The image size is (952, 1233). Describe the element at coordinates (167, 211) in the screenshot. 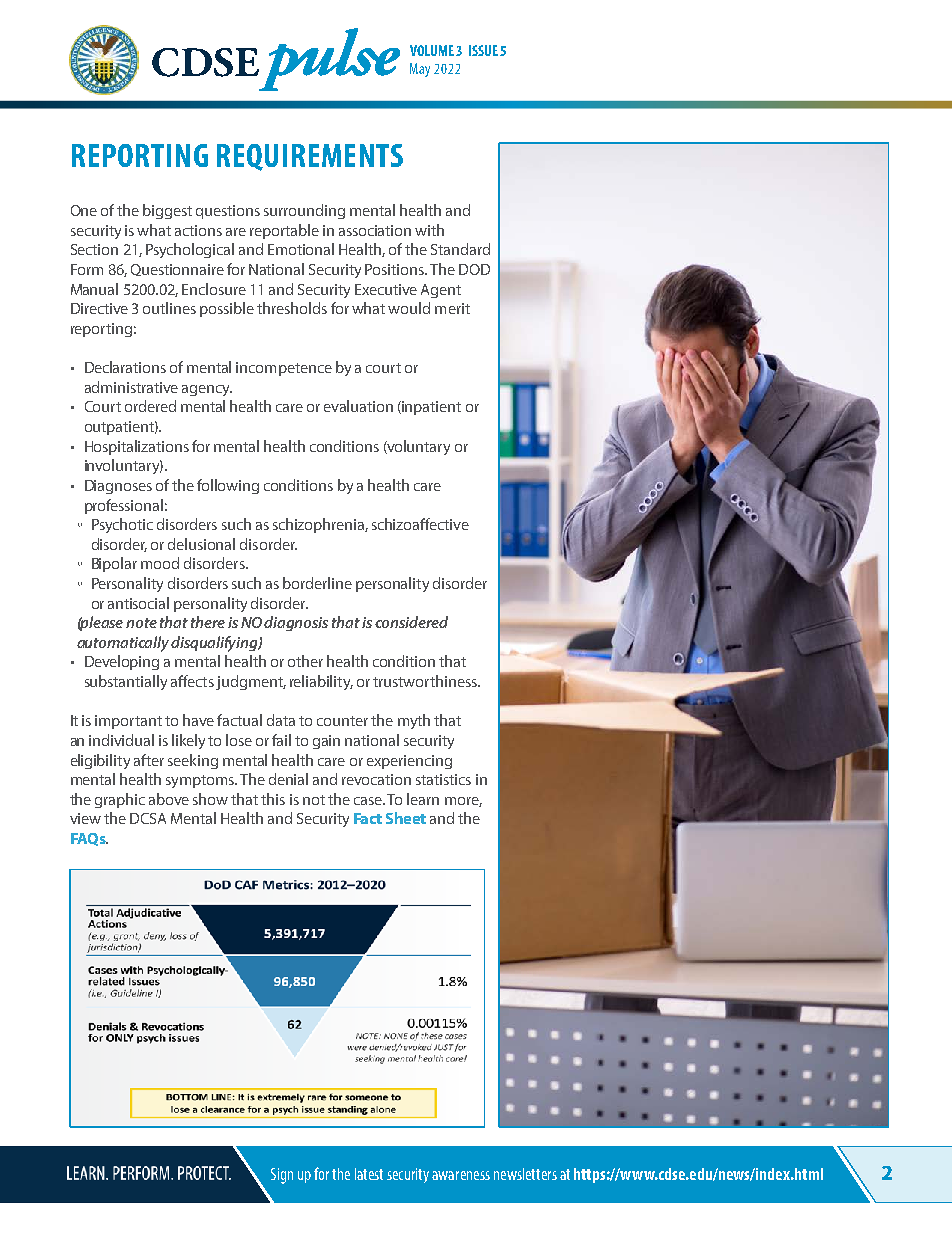

I see `biggest` at that location.
